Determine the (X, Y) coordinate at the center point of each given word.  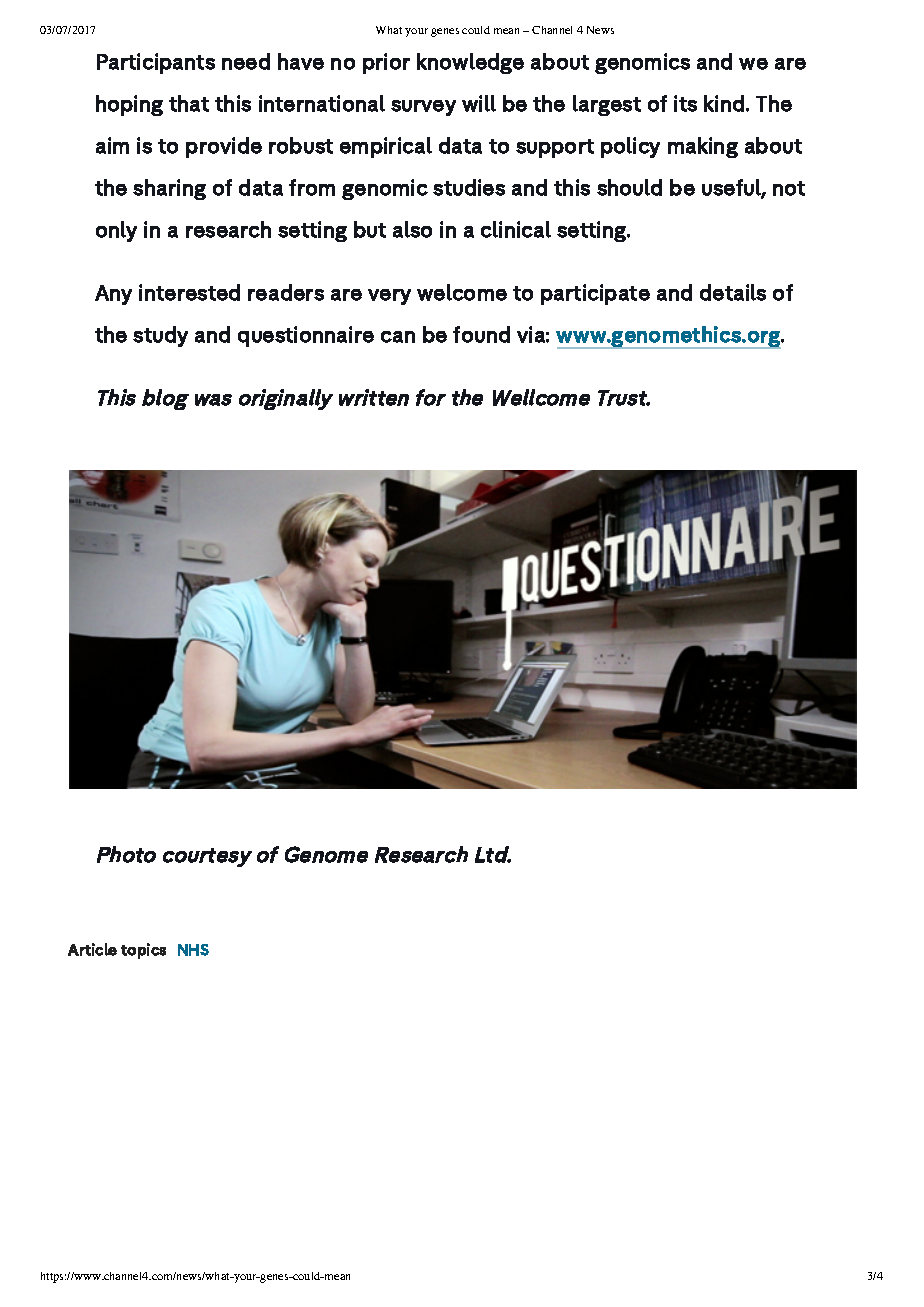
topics (143, 951)
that (189, 103)
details (733, 292)
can (398, 337)
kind (724, 103)
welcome (462, 292)
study (160, 336)
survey (423, 108)
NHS (193, 950)
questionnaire (306, 336)
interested (189, 292)
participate (595, 294)
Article (92, 949)
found (481, 334)
